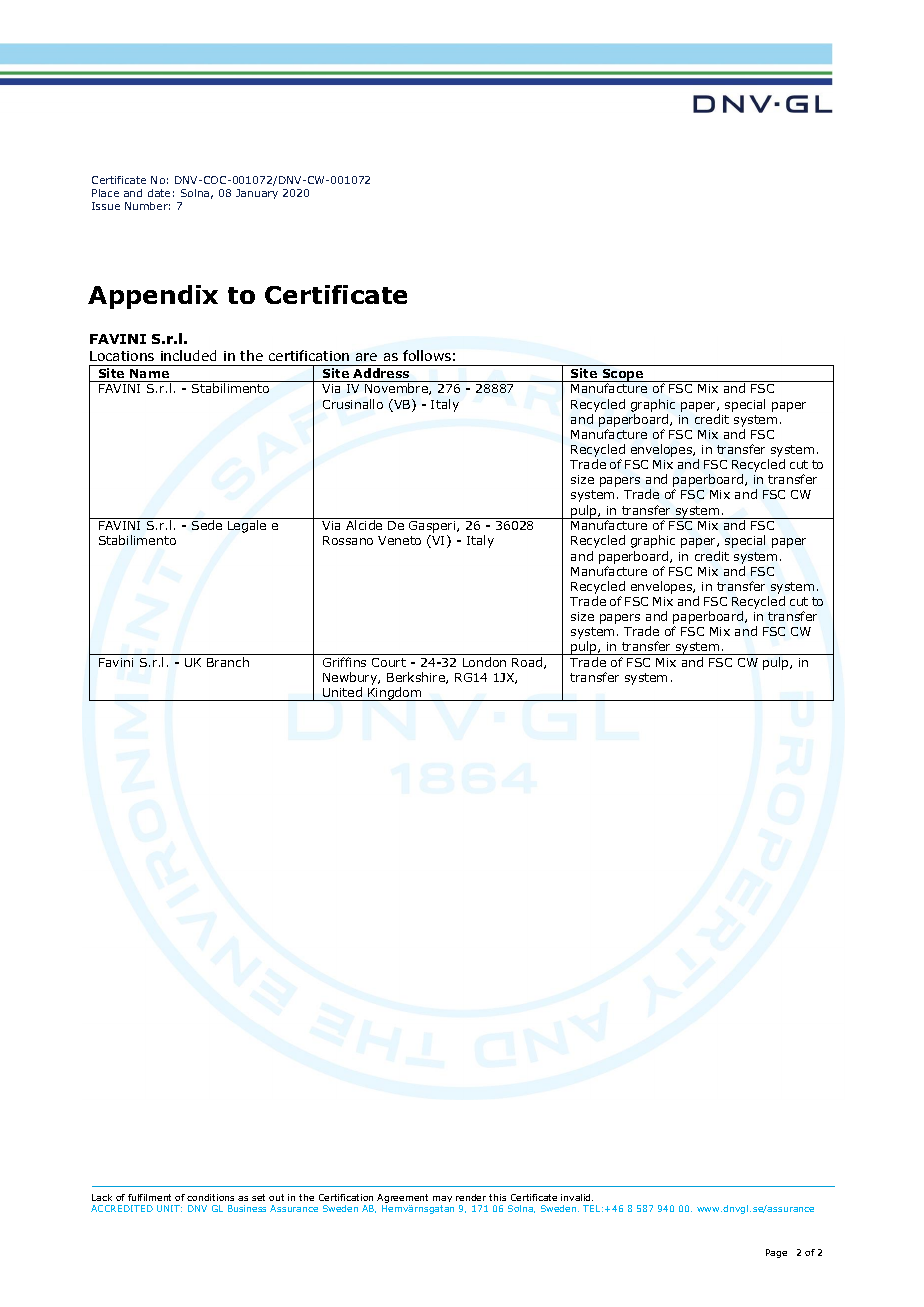 This screenshot has width=924, height=1307. I want to click on London, so click(484, 662).
